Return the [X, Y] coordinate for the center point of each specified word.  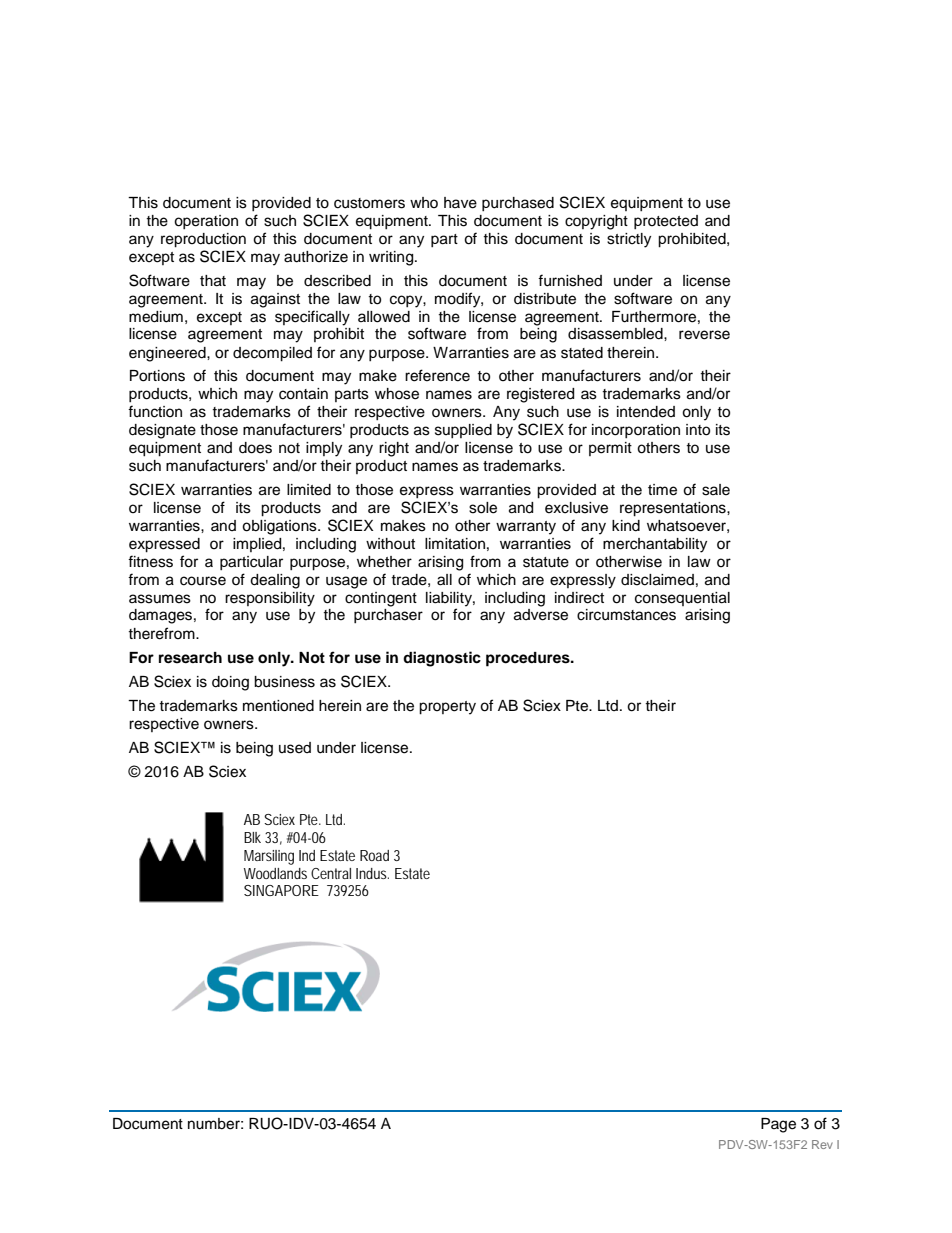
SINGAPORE [281, 890]
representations [674, 509]
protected [666, 222]
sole [483, 508]
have [460, 203]
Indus [372, 873]
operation [206, 222]
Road [374, 855]
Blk [252, 837]
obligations [280, 527]
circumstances [626, 615]
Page [778, 1125]
